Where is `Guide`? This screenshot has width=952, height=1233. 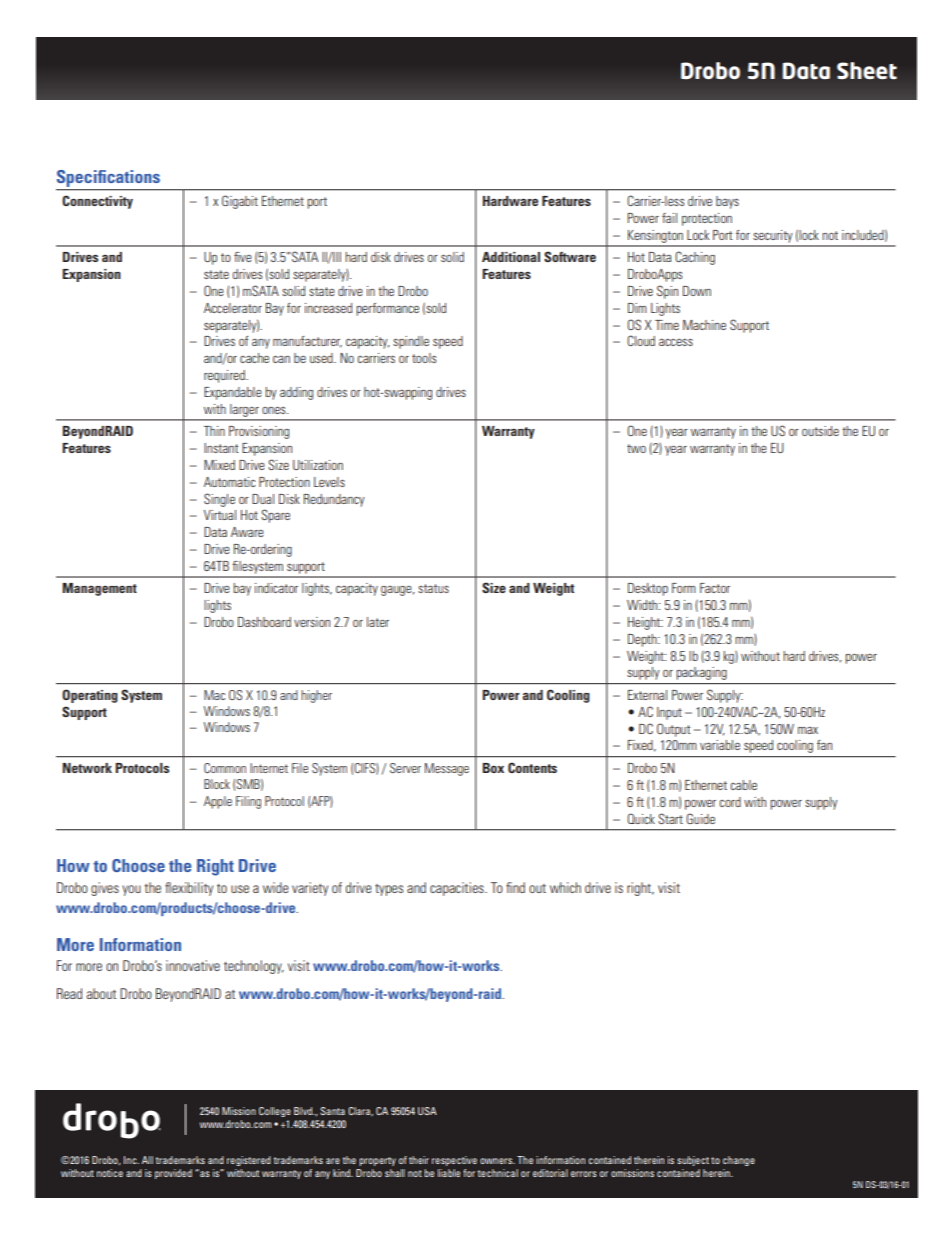
Guide is located at coordinates (700, 818).
